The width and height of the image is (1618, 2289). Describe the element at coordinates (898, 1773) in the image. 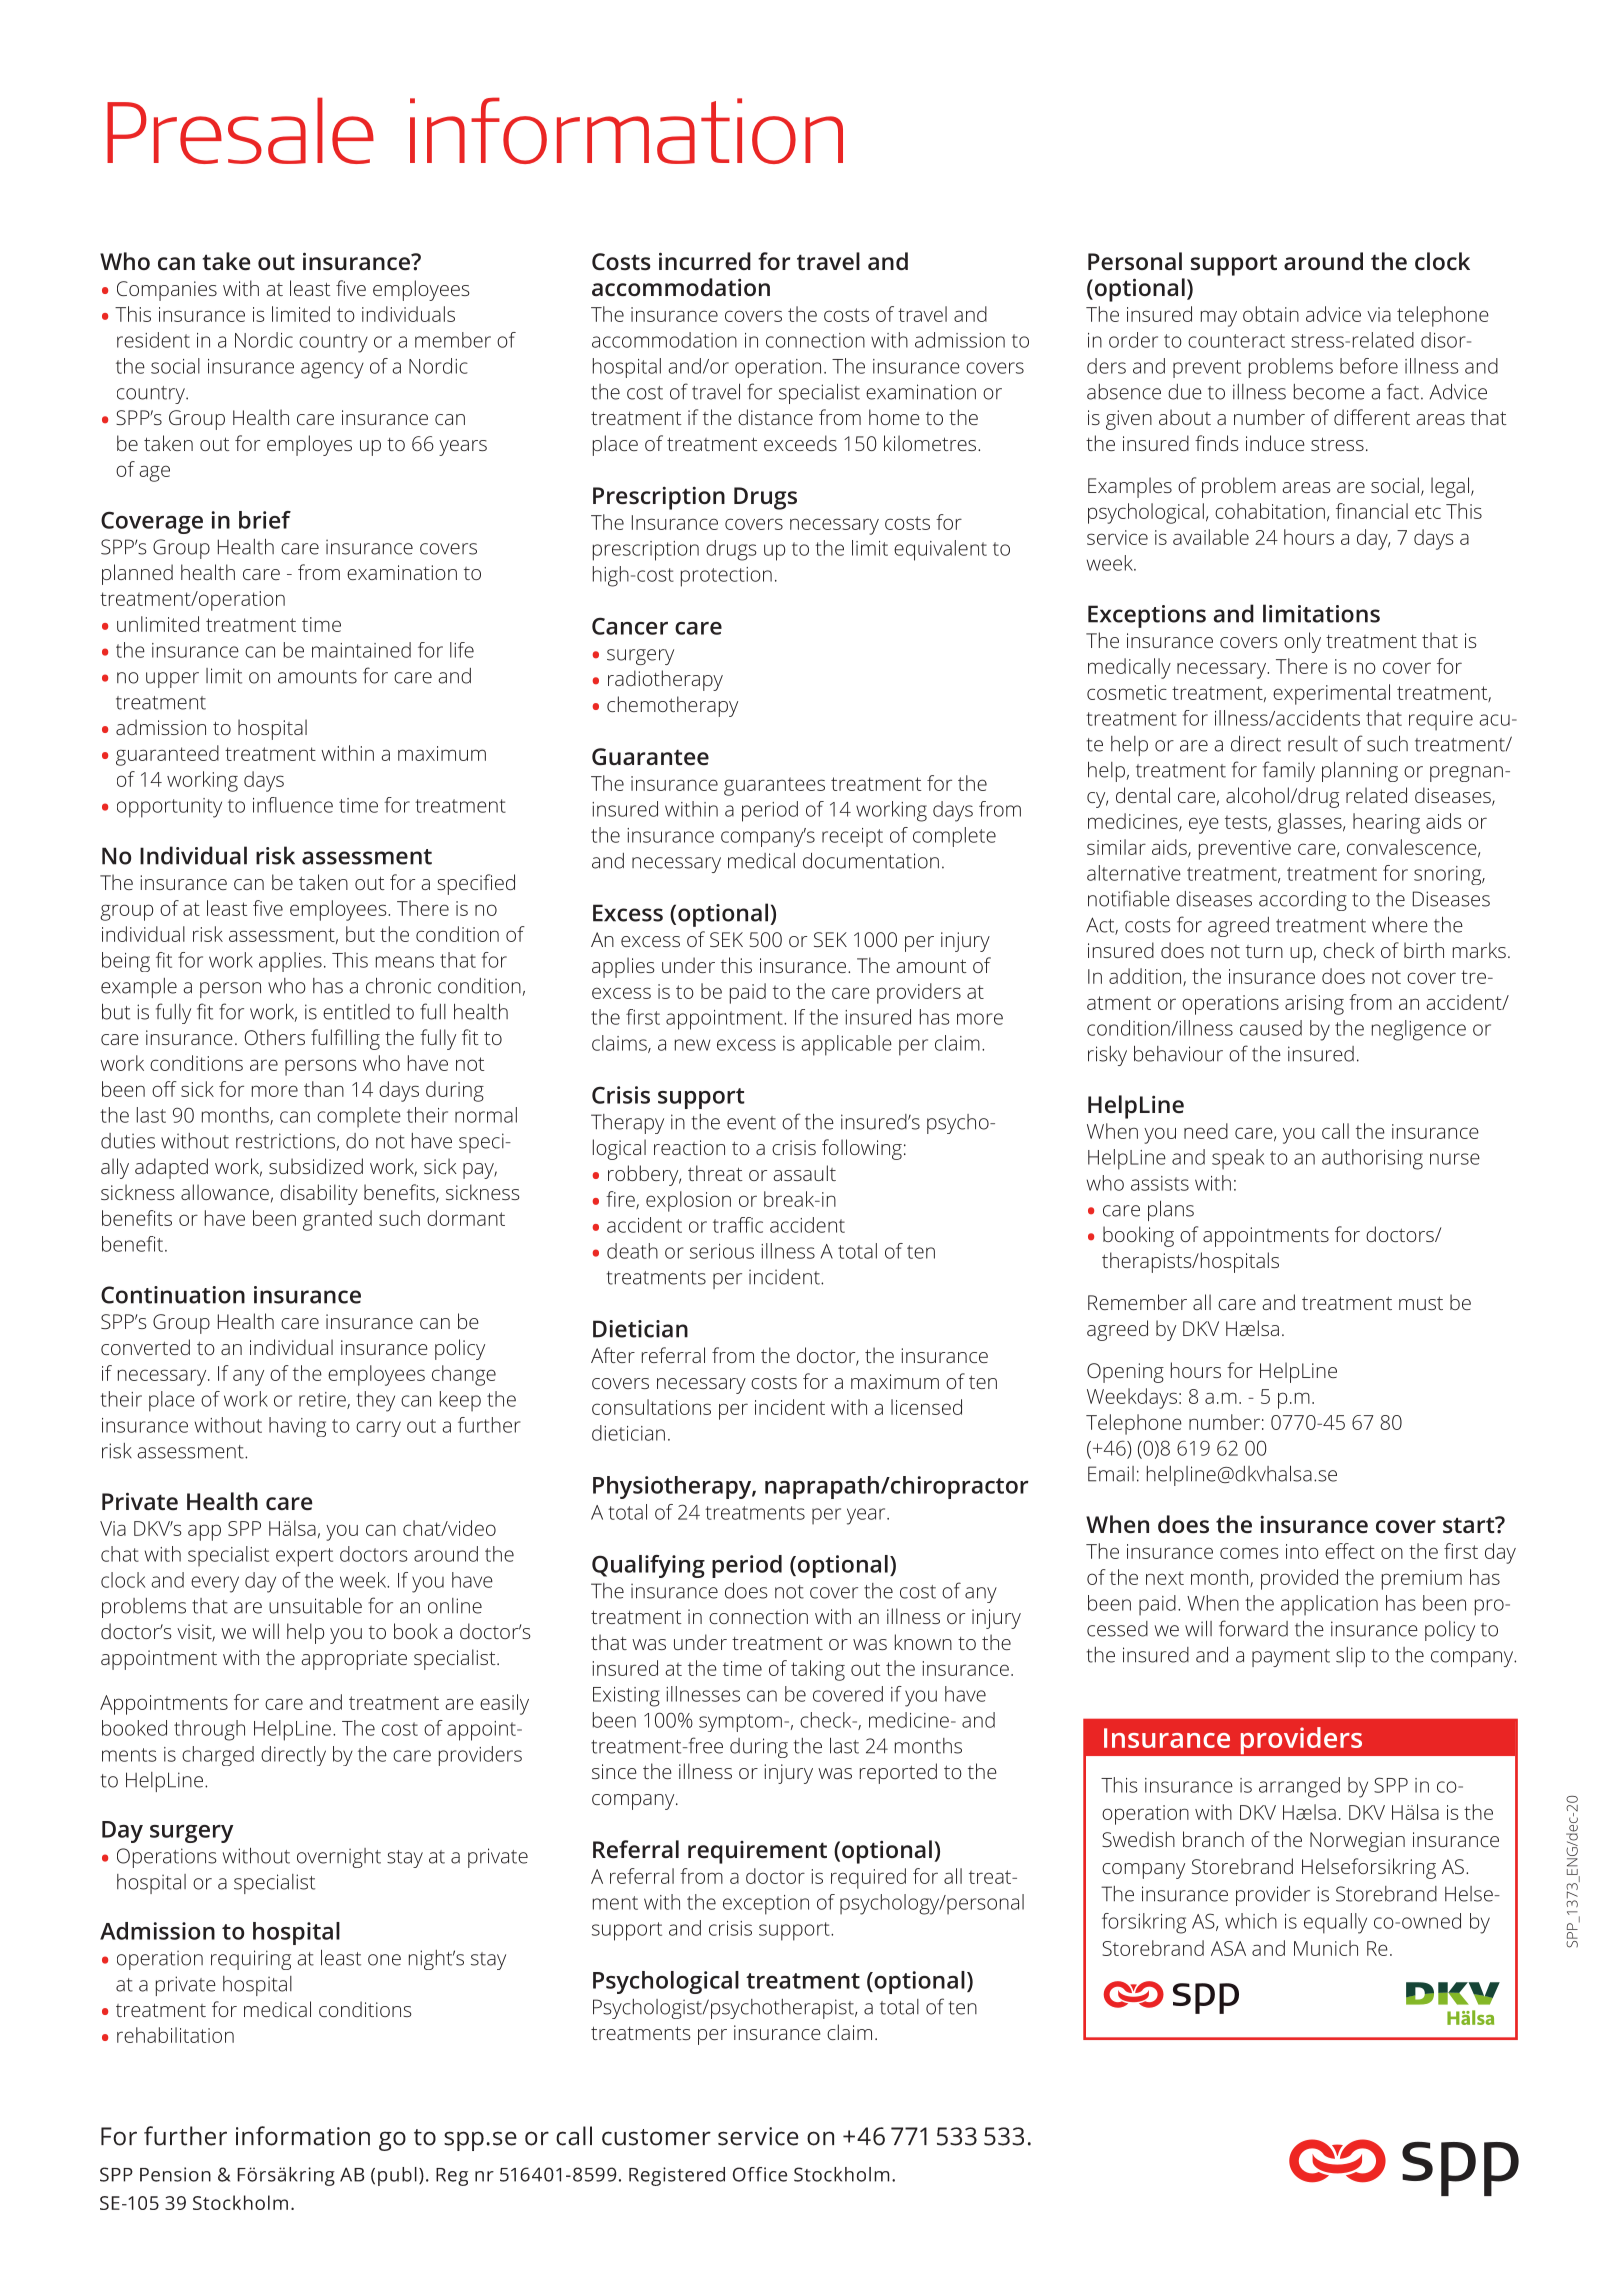

I see `reported` at that location.
